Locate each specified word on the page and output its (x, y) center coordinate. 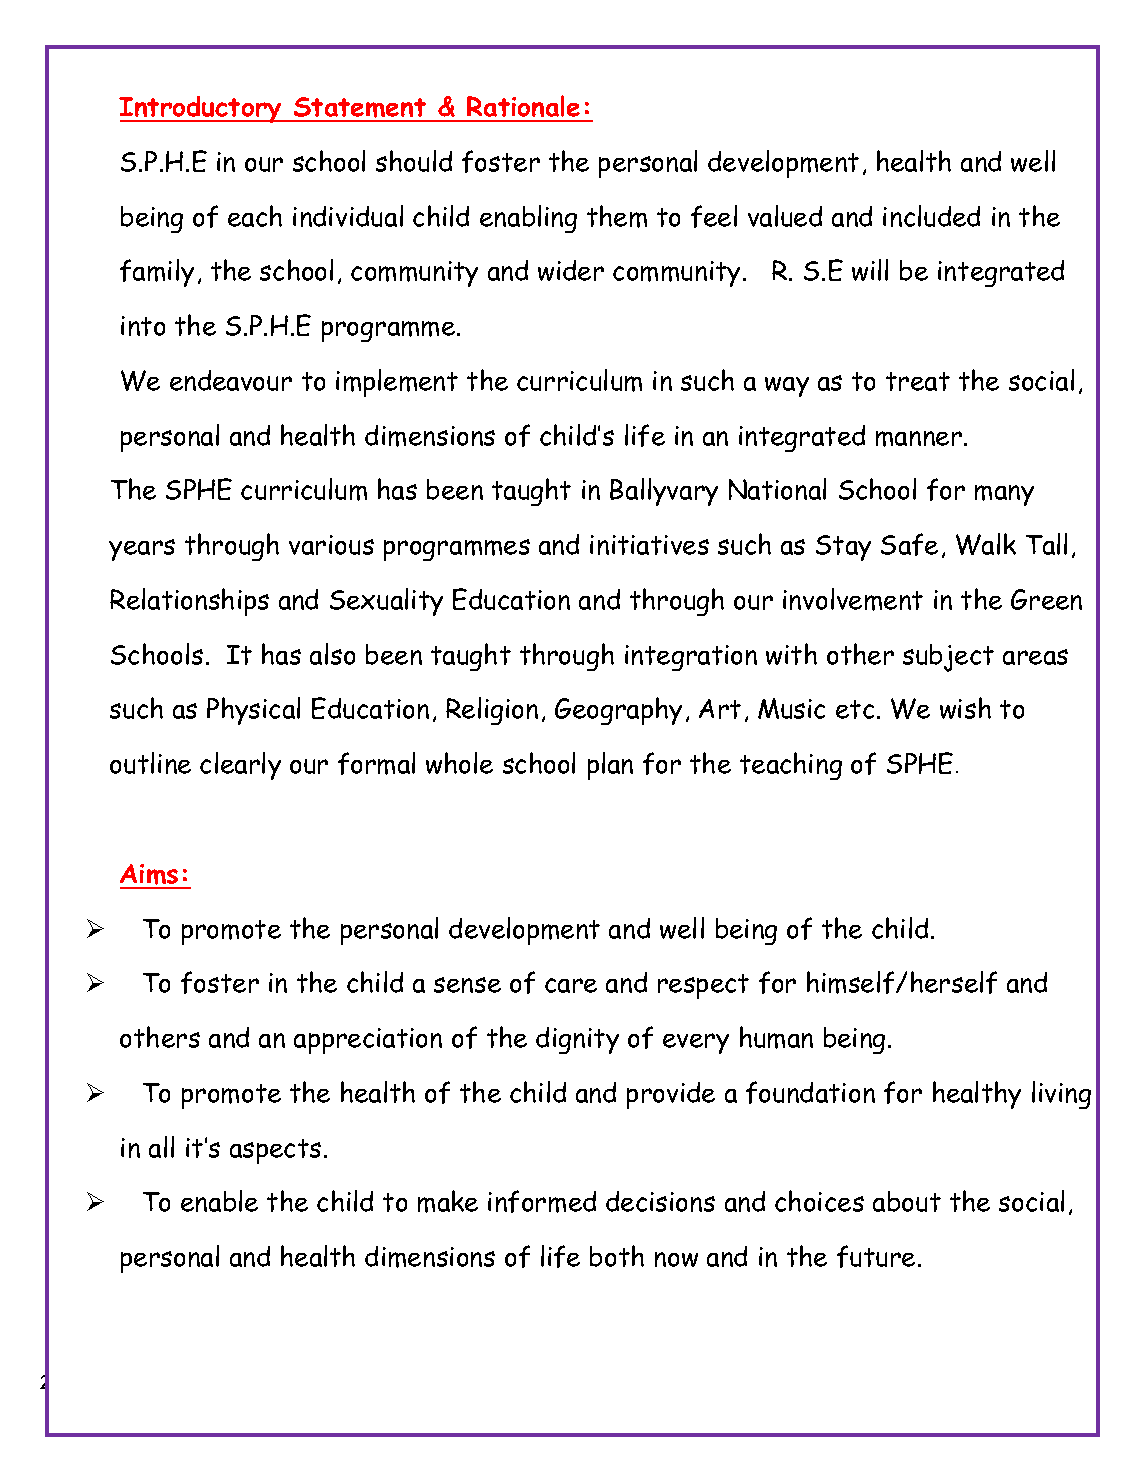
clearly (240, 766)
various (331, 545)
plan (610, 766)
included (931, 216)
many (1004, 495)
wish (965, 708)
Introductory (201, 109)
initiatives (649, 545)
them (617, 216)
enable (219, 1201)
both (617, 1256)
